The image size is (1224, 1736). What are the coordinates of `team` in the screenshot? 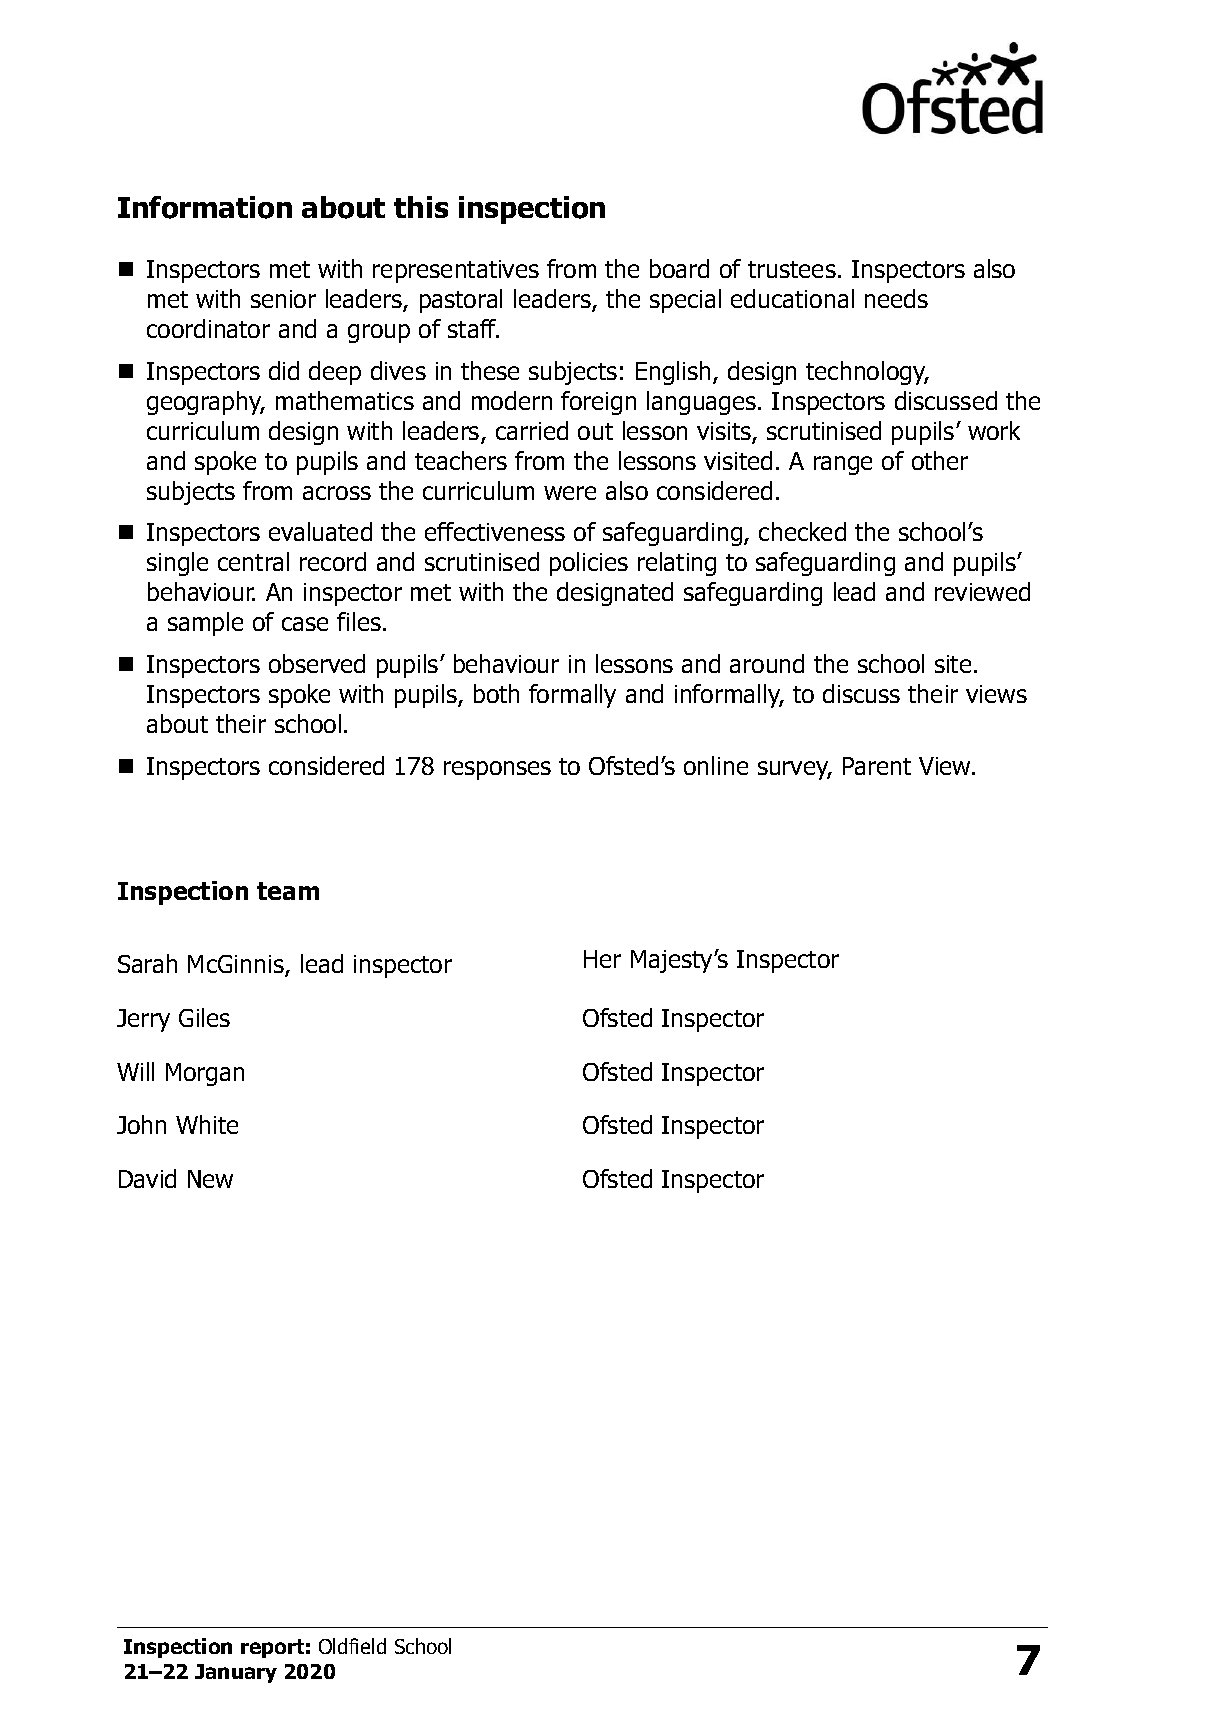 It's located at (288, 891).
